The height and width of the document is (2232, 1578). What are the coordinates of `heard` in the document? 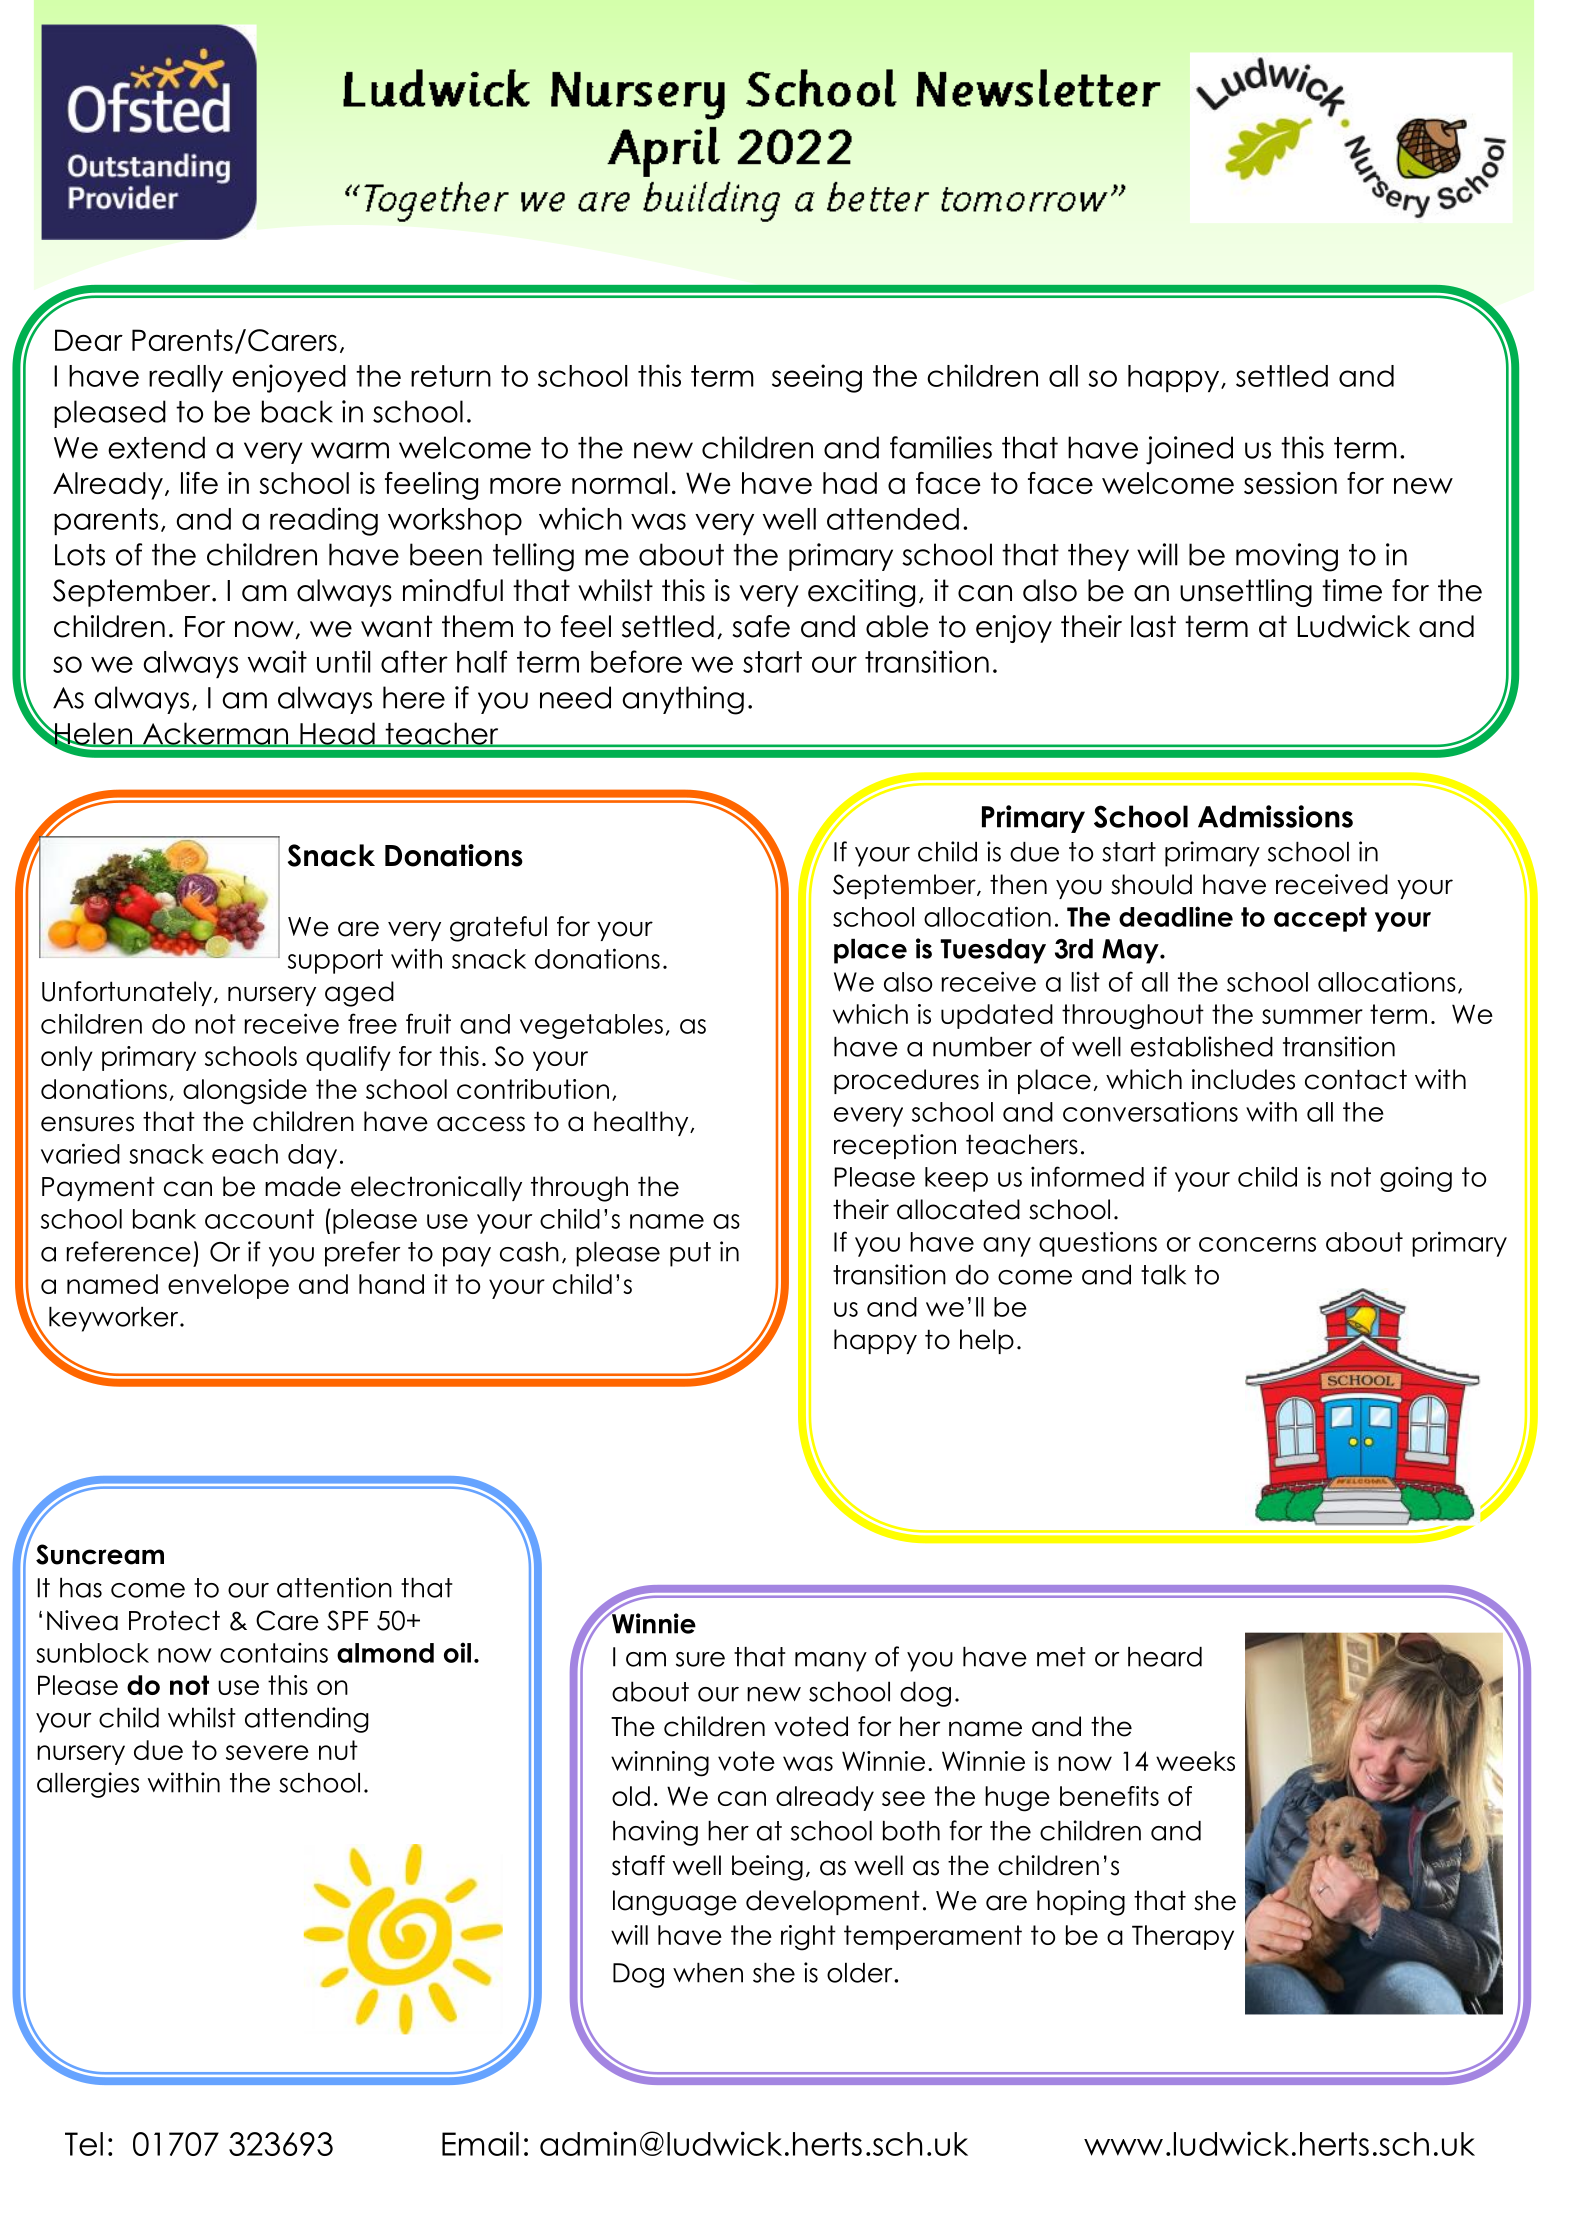 It's located at (1165, 1657).
